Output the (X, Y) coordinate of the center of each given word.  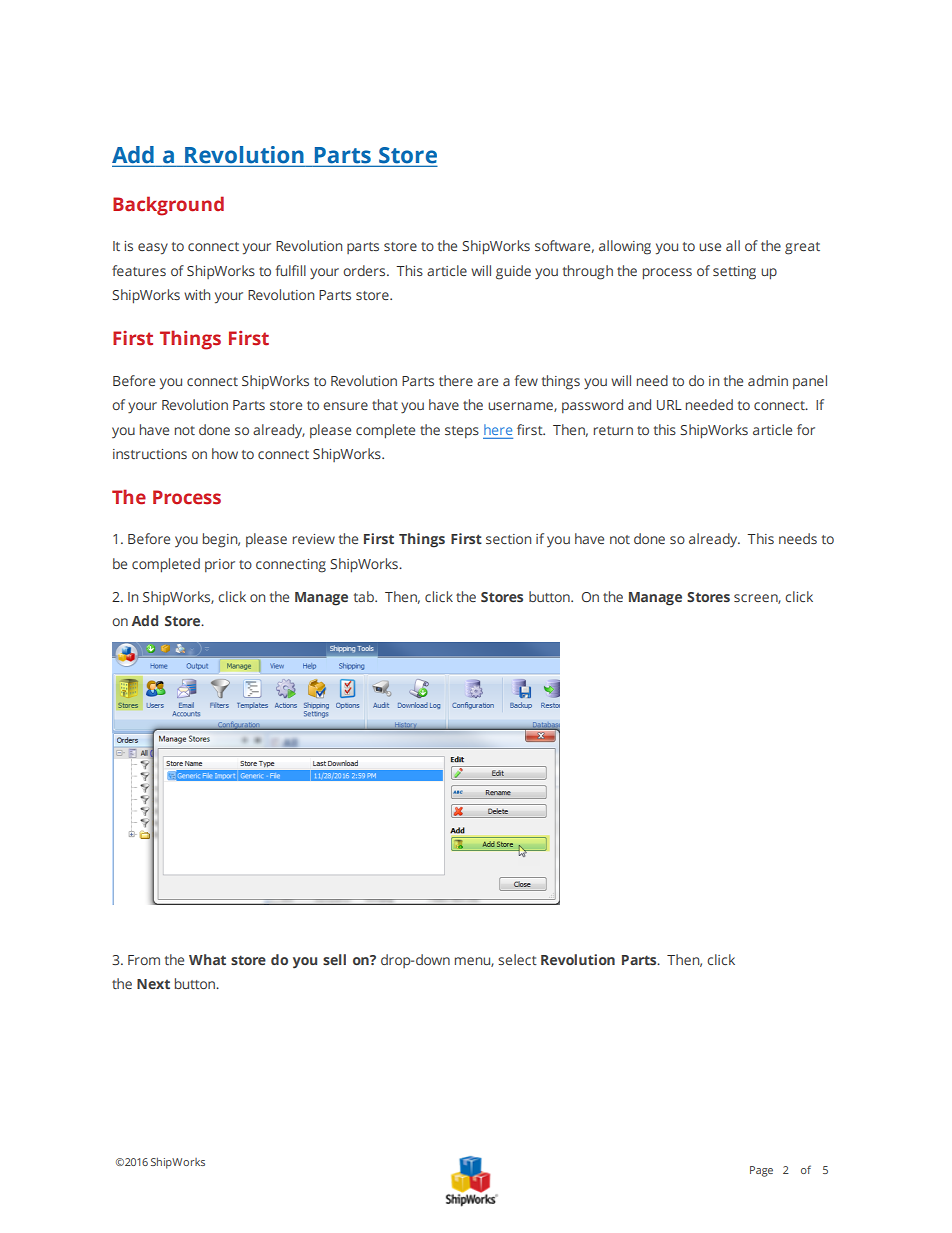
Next (153, 984)
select (517, 959)
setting (734, 273)
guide (513, 272)
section (508, 539)
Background (168, 206)
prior (220, 565)
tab (365, 596)
